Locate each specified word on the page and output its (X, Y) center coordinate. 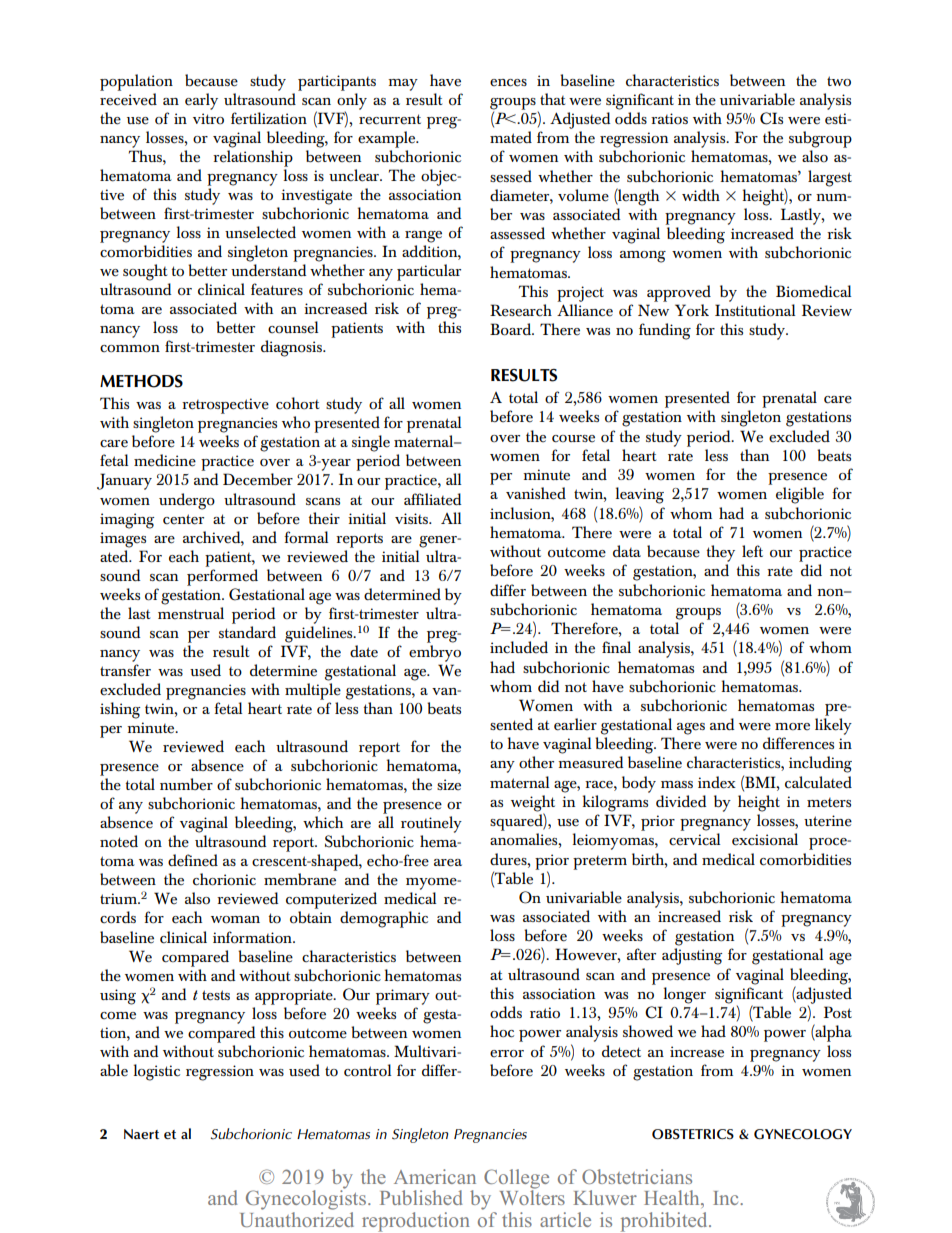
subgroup (820, 139)
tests (216, 995)
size (449, 785)
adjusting (692, 956)
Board (512, 329)
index (717, 782)
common (130, 349)
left (752, 551)
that (552, 99)
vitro (208, 119)
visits (412, 518)
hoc (502, 1031)
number (186, 784)
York (692, 310)
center (183, 519)
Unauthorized (297, 1218)
